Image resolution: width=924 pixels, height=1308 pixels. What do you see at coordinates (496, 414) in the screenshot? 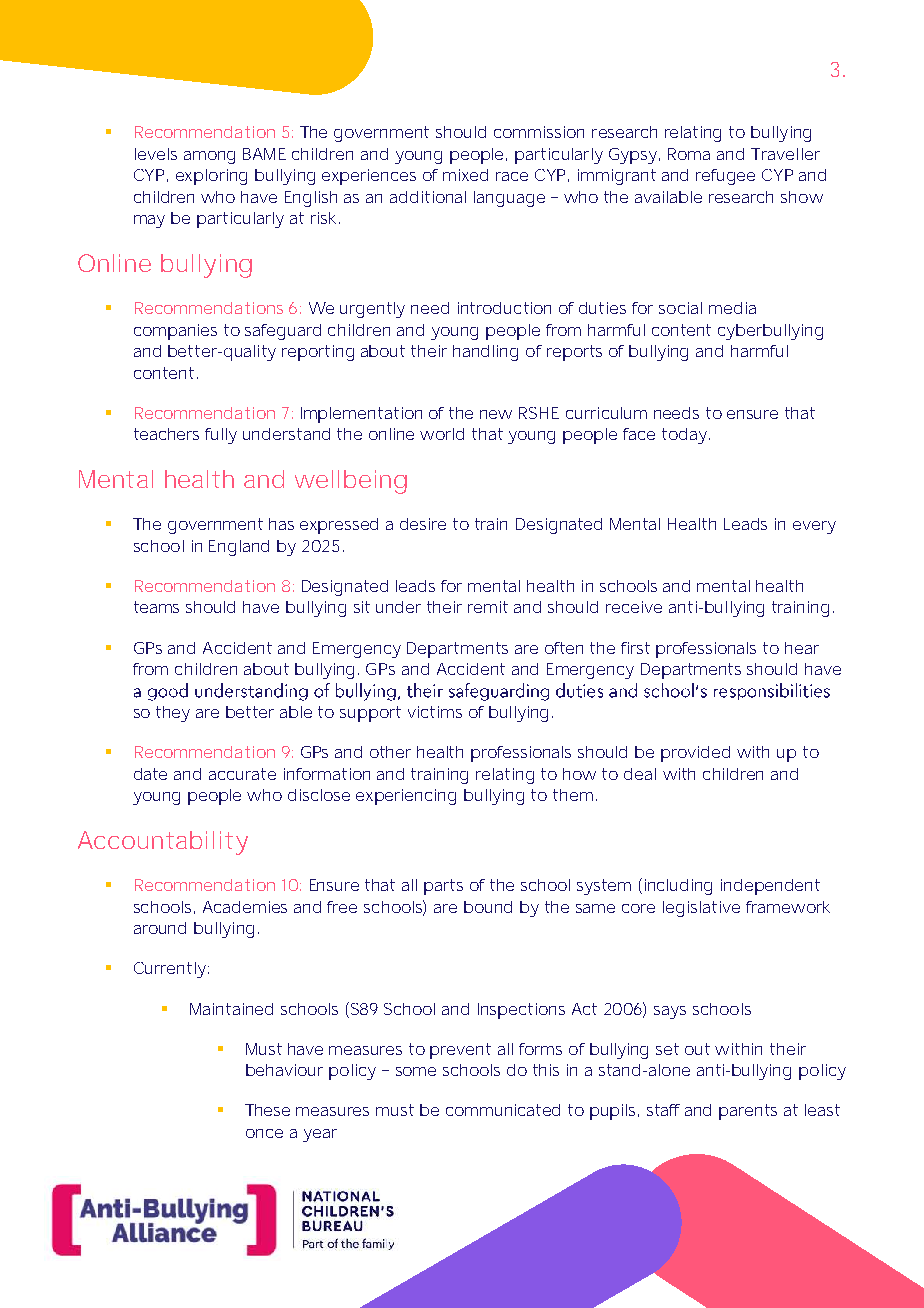
I see `new` at bounding box center [496, 414].
